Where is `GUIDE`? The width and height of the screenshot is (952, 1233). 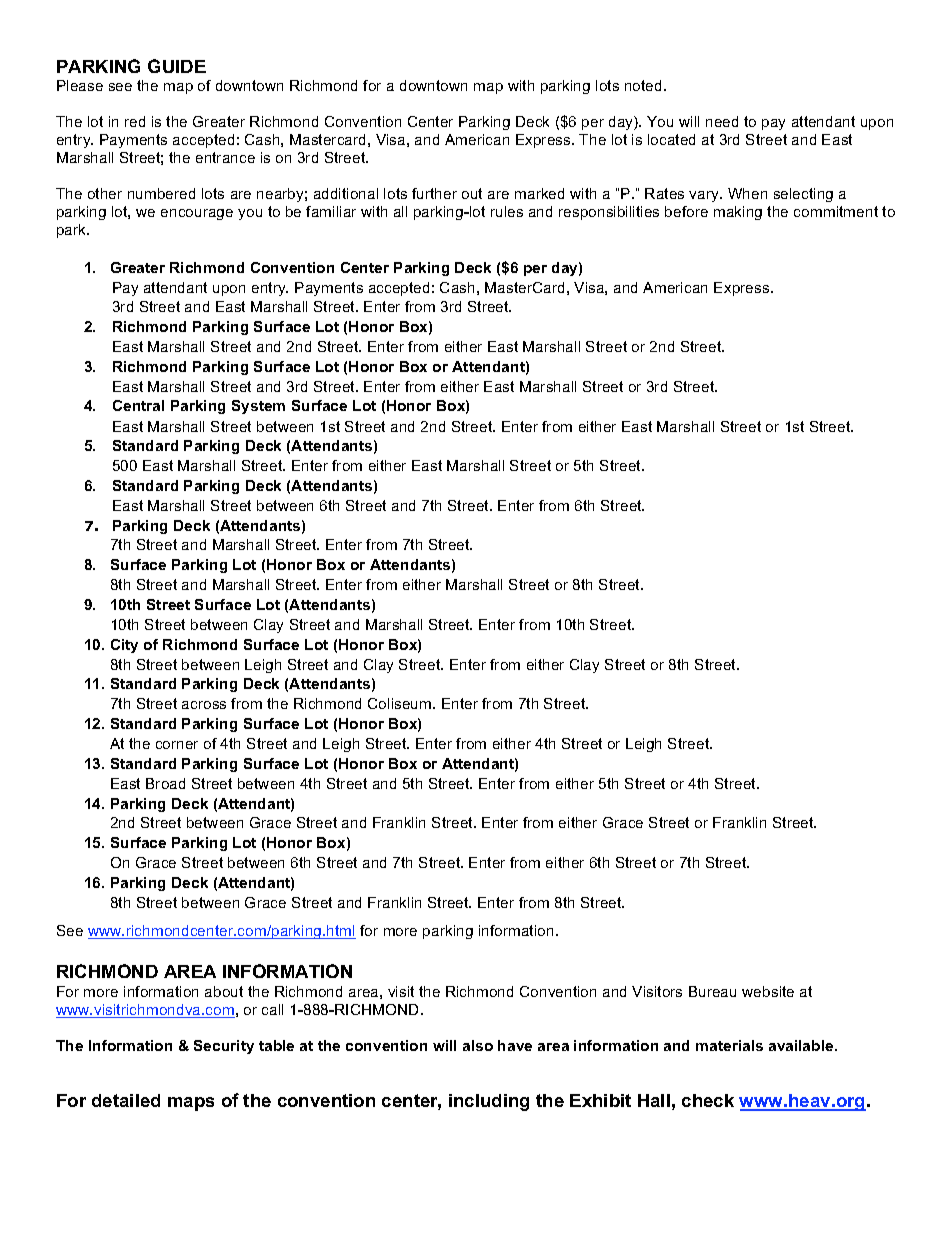
GUIDE is located at coordinates (177, 66).
